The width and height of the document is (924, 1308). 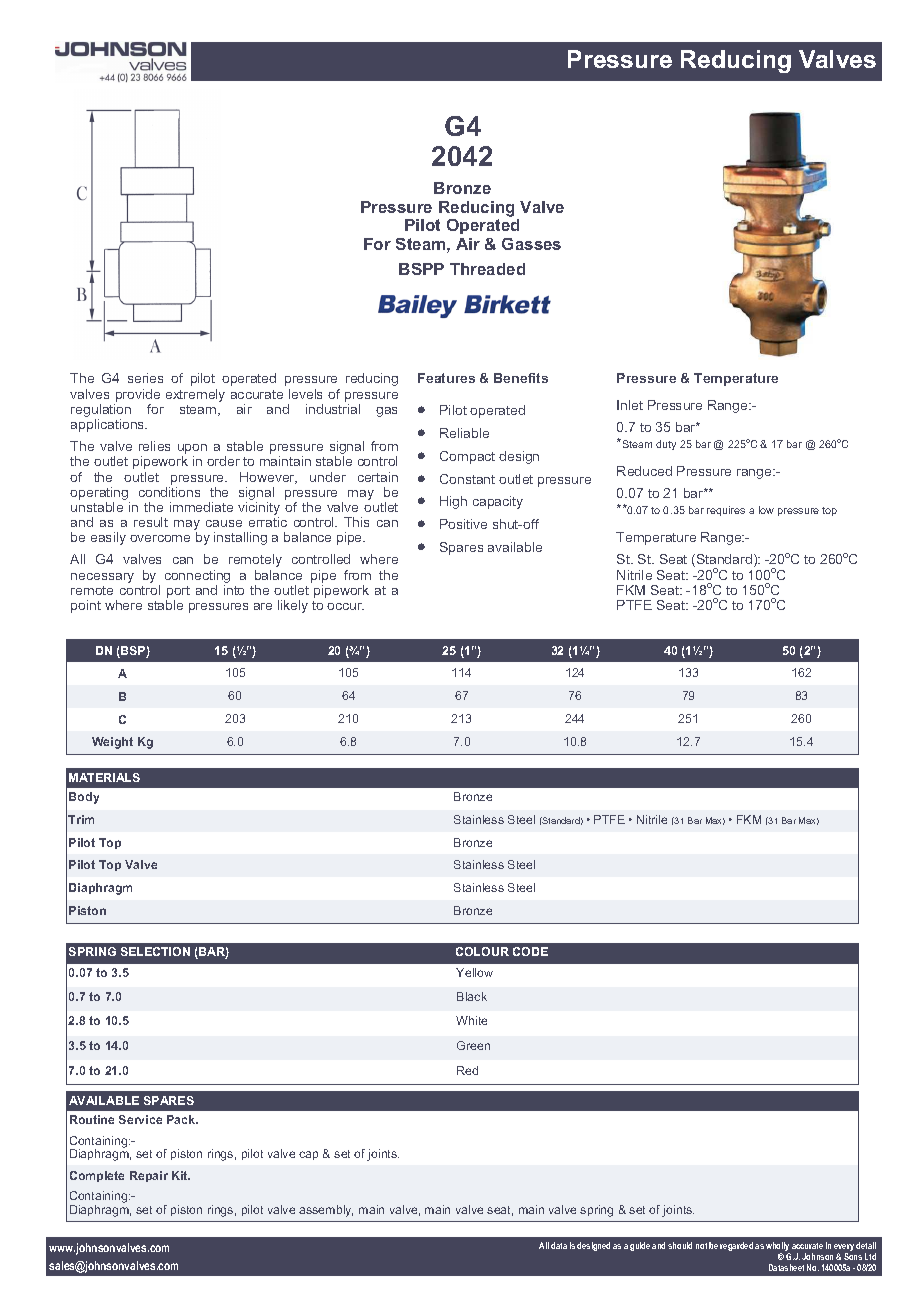 What do you see at coordinates (326, 1211) in the document?
I see `assembly` at bounding box center [326, 1211].
